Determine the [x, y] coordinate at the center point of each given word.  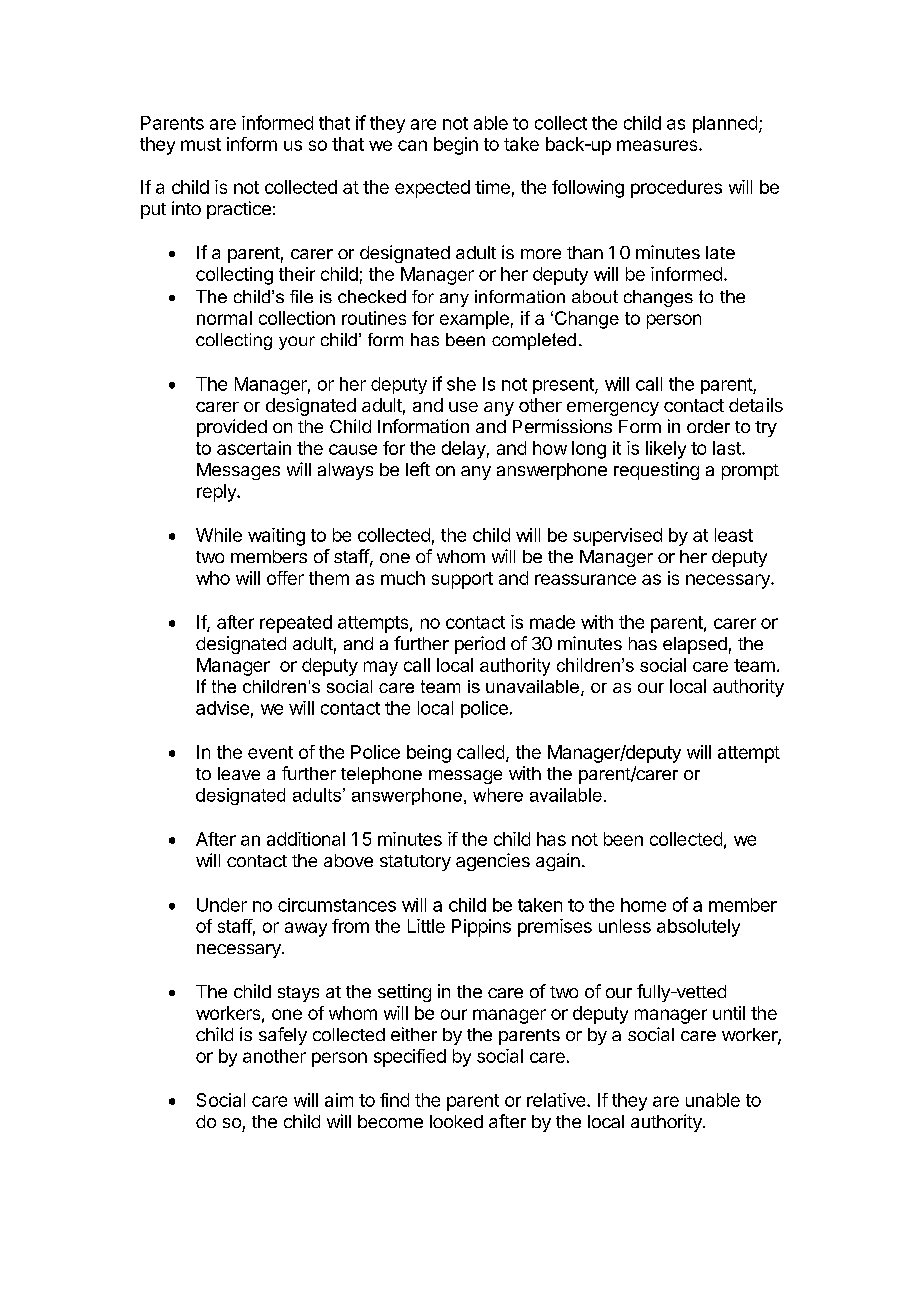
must [201, 144]
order [708, 426]
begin [456, 146]
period [480, 645]
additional [306, 839]
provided [232, 428]
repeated [296, 624]
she [461, 384]
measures [658, 145]
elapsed [695, 645]
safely [283, 1036]
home [643, 905]
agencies [493, 862]
